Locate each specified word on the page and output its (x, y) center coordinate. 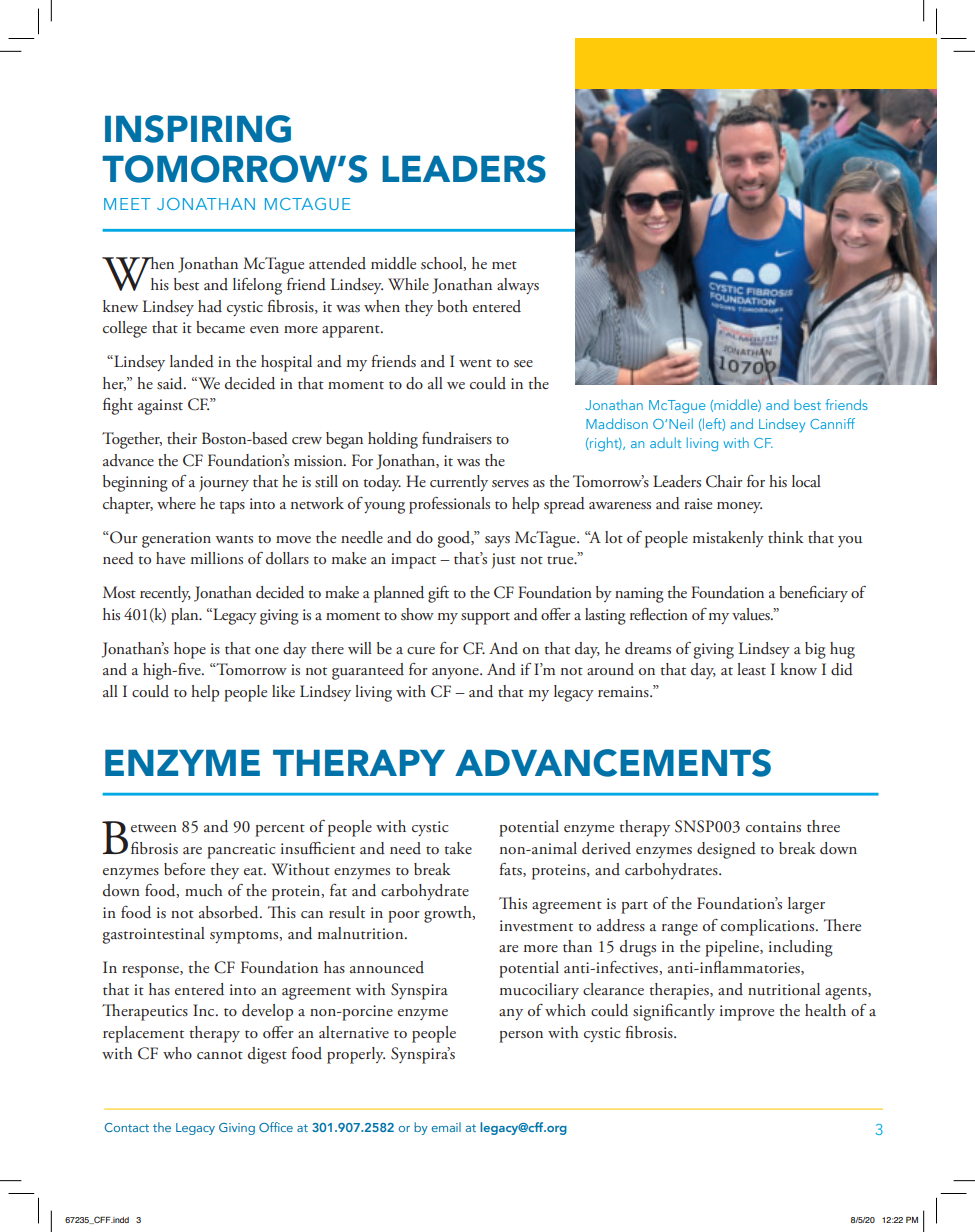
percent (280, 830)
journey (224, 484)
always (518, 286)
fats (511, 870)
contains (773, 827)
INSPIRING (198, 129)
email (446, 1127)
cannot (220, 1055)
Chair (724, 481)
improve (747, 1013)
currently (459, 483)
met (504, 265)
